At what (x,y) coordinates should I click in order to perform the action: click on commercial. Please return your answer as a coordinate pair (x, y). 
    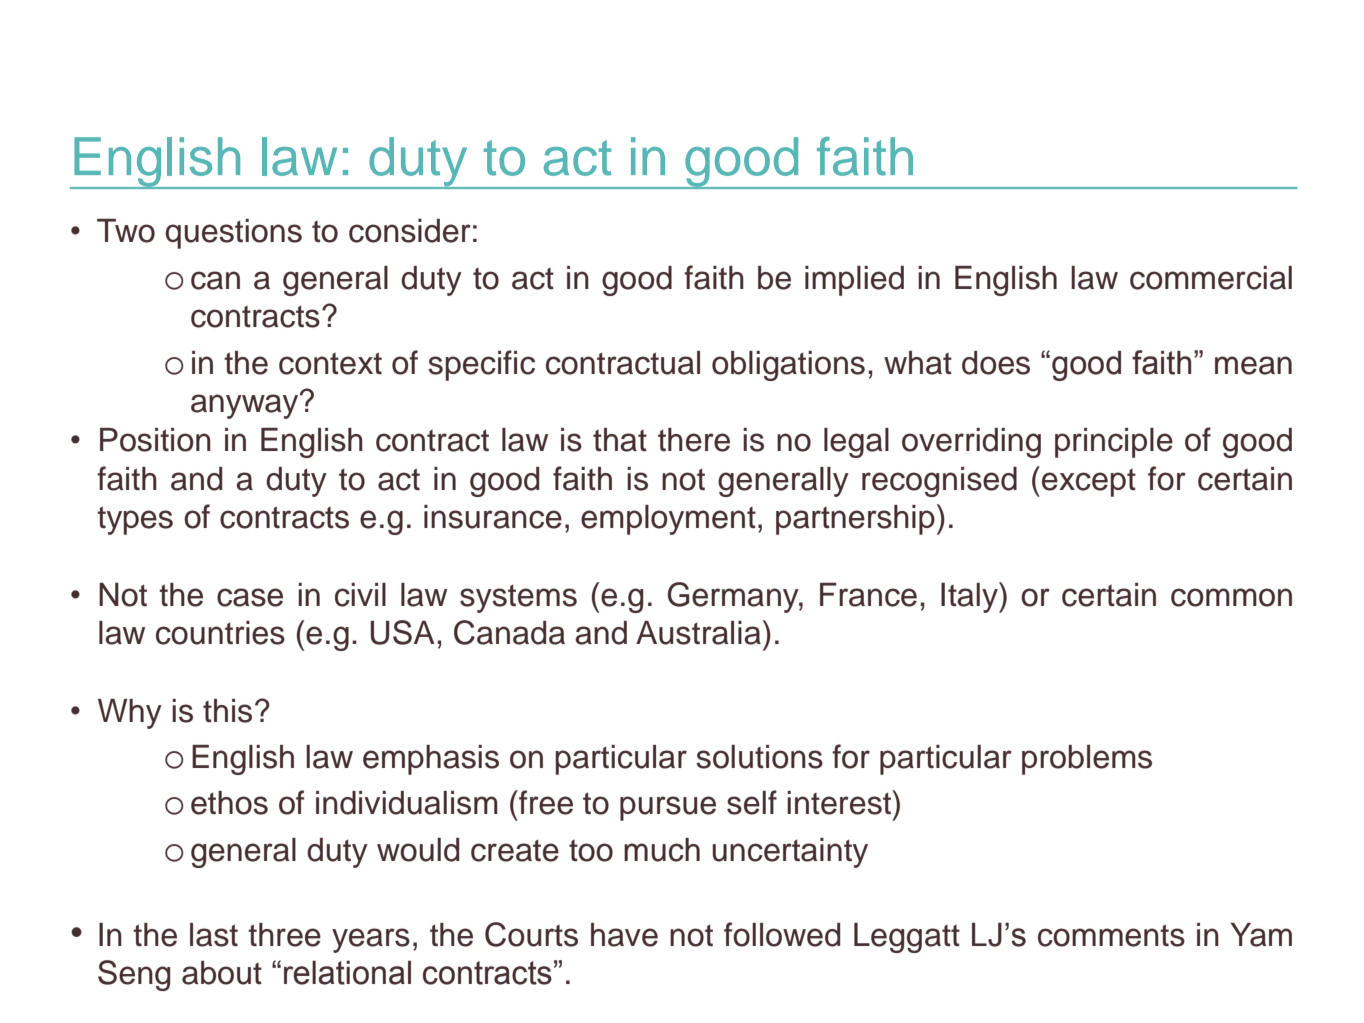
    Looking at the image, I should click on (1211, 278).
